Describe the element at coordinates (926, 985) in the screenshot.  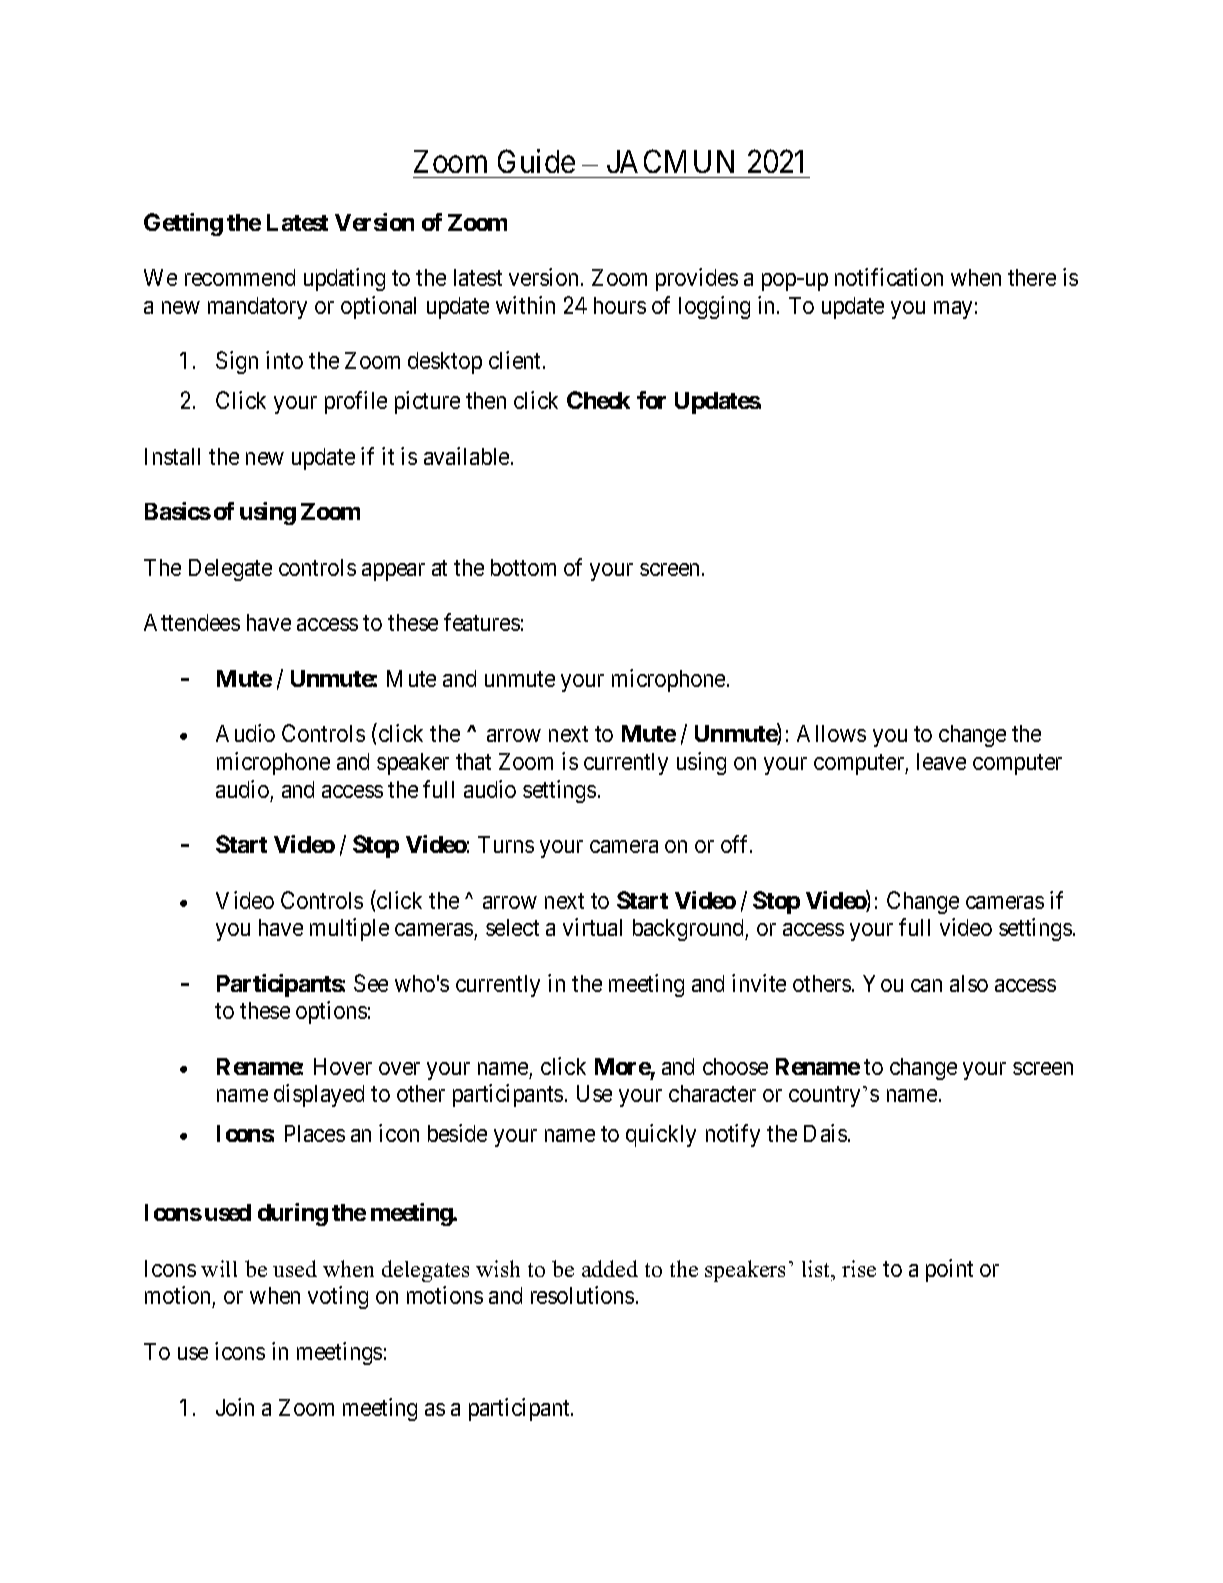
I see `can` at that location.
